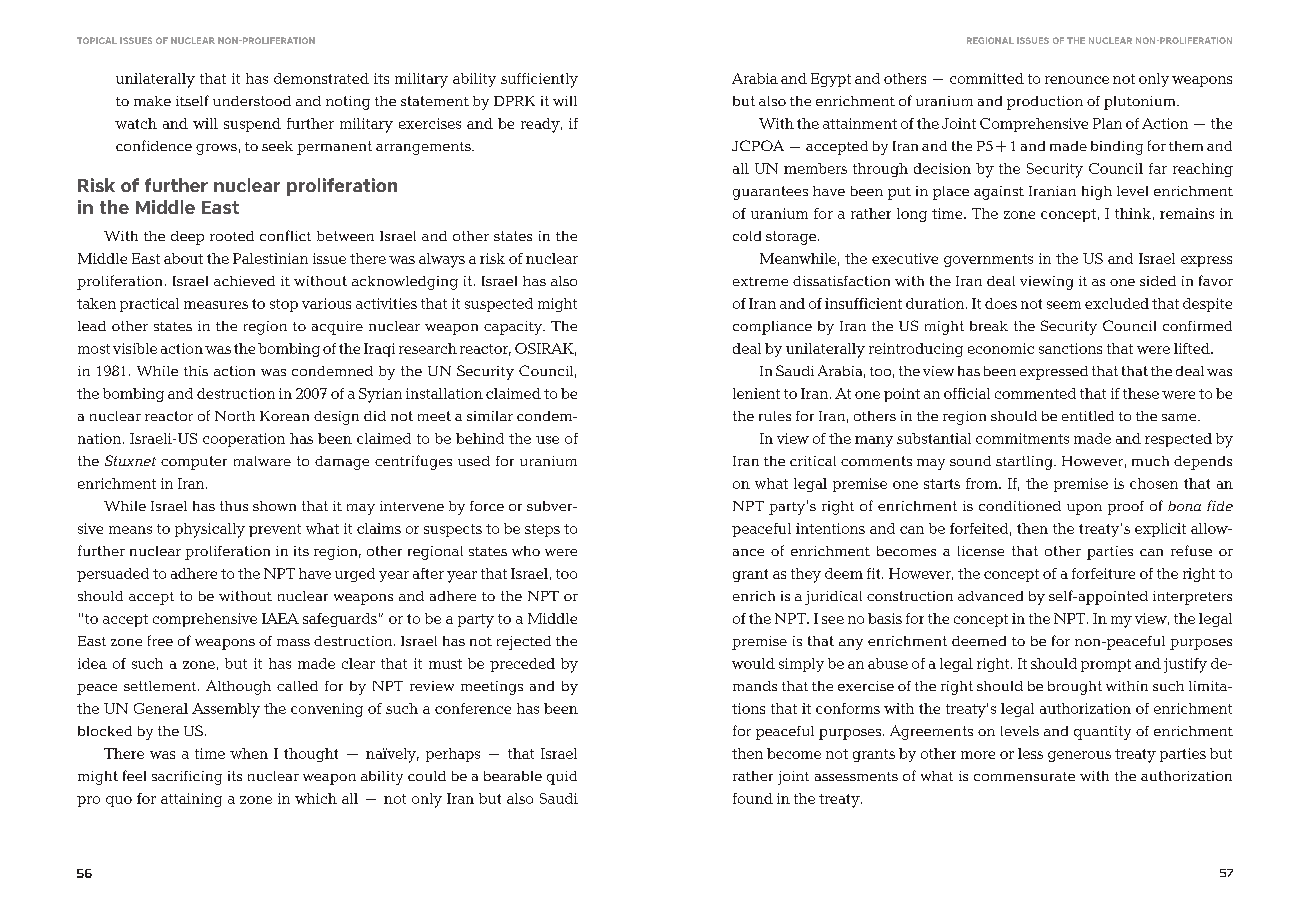 Image resolution: width=1310 pixels, height=924 pixels. I want to click on physically, so click(210, 530).
